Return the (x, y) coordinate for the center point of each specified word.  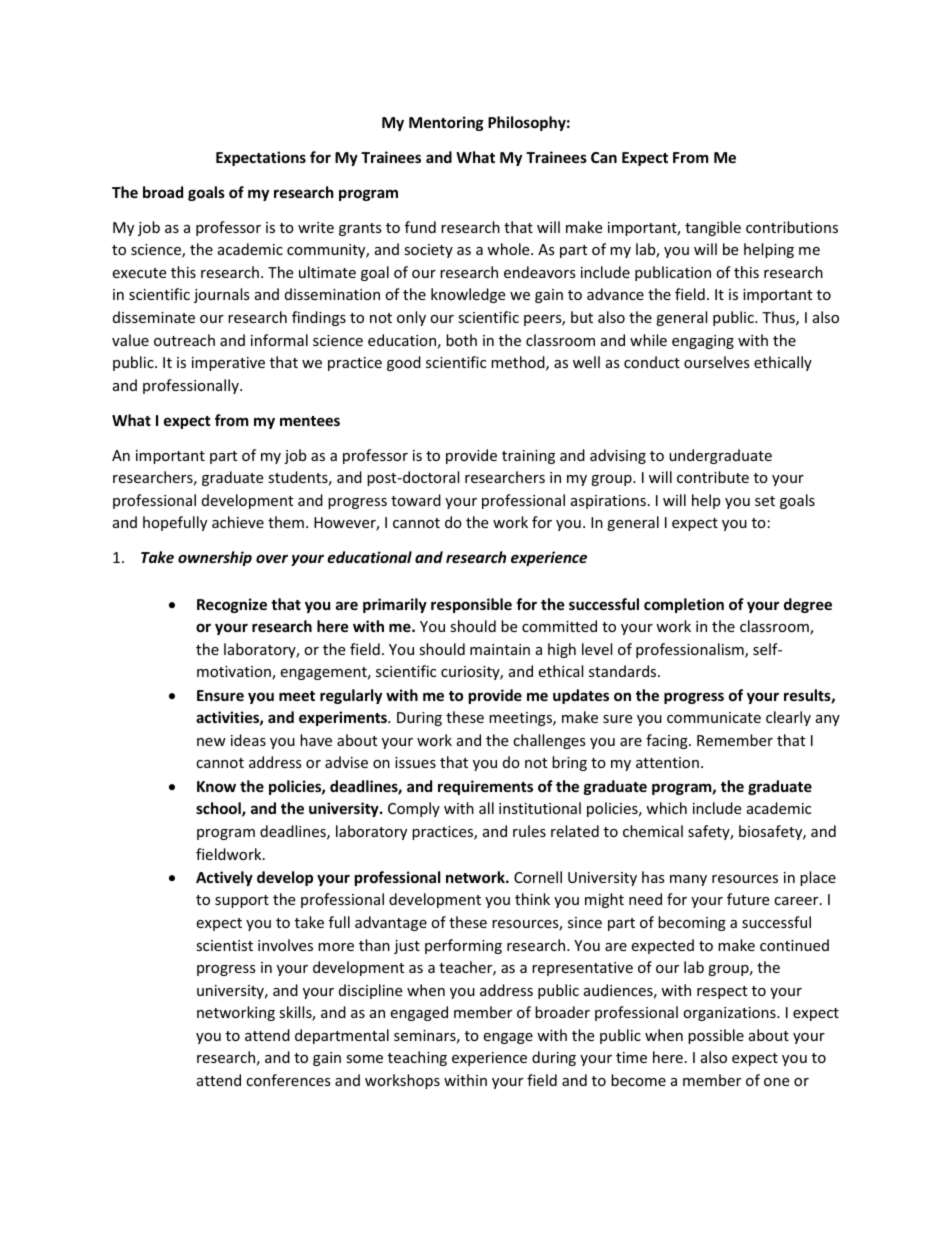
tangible (713, 228)
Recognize (232, 605)
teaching (417, 1058)
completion (684, 605)
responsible (471, 605)
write (316, 227)
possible (716, 1036)
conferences (288, 1080)
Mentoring (446, 123)
